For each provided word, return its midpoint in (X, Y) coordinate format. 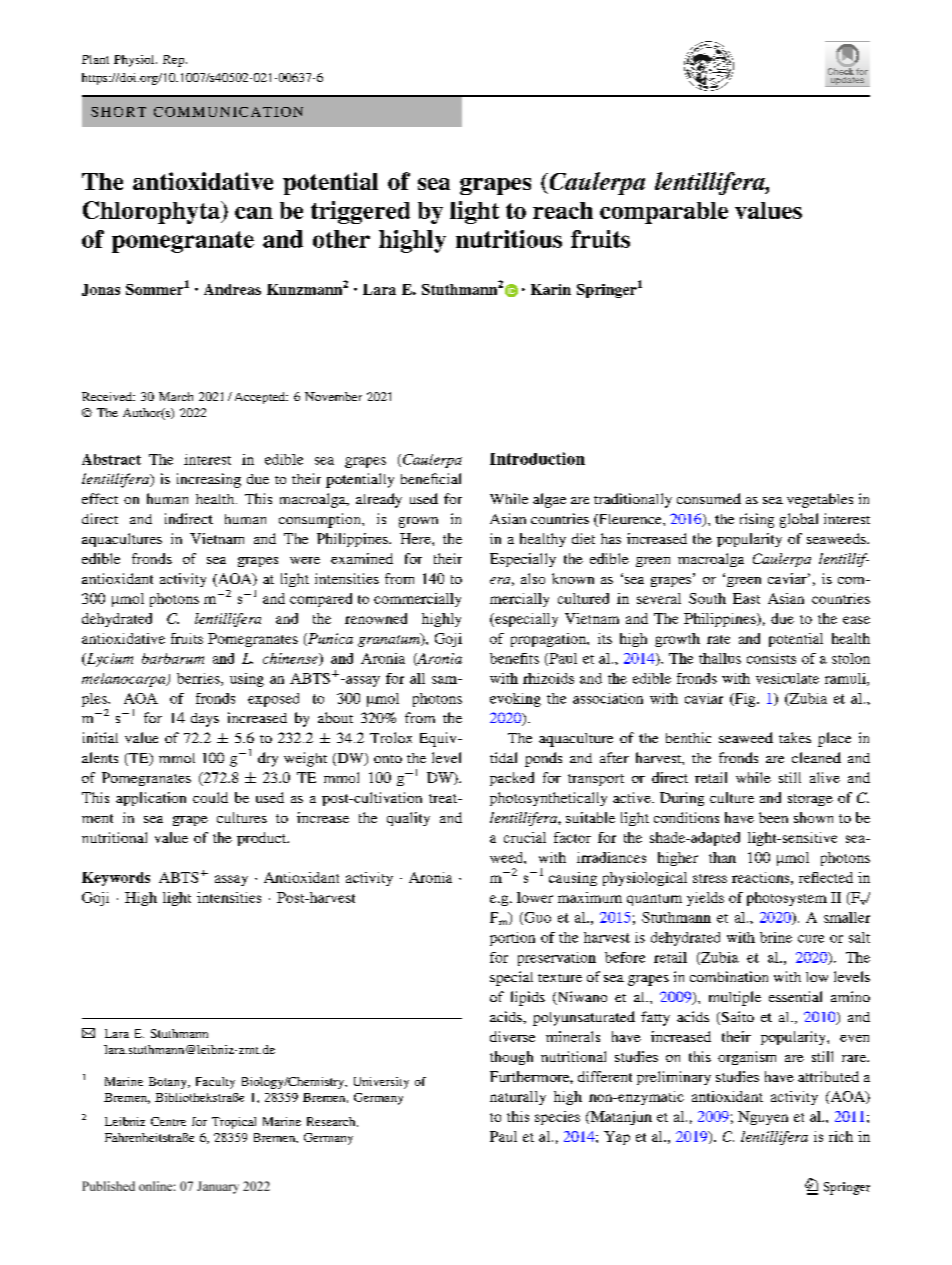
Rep (173, 61)
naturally (518, 1098)
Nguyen (763, 1118)
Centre (168, 1121)
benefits (514, 658)
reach (563, 210)
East (746, 598)
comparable (664, 213)
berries (199, 679)
